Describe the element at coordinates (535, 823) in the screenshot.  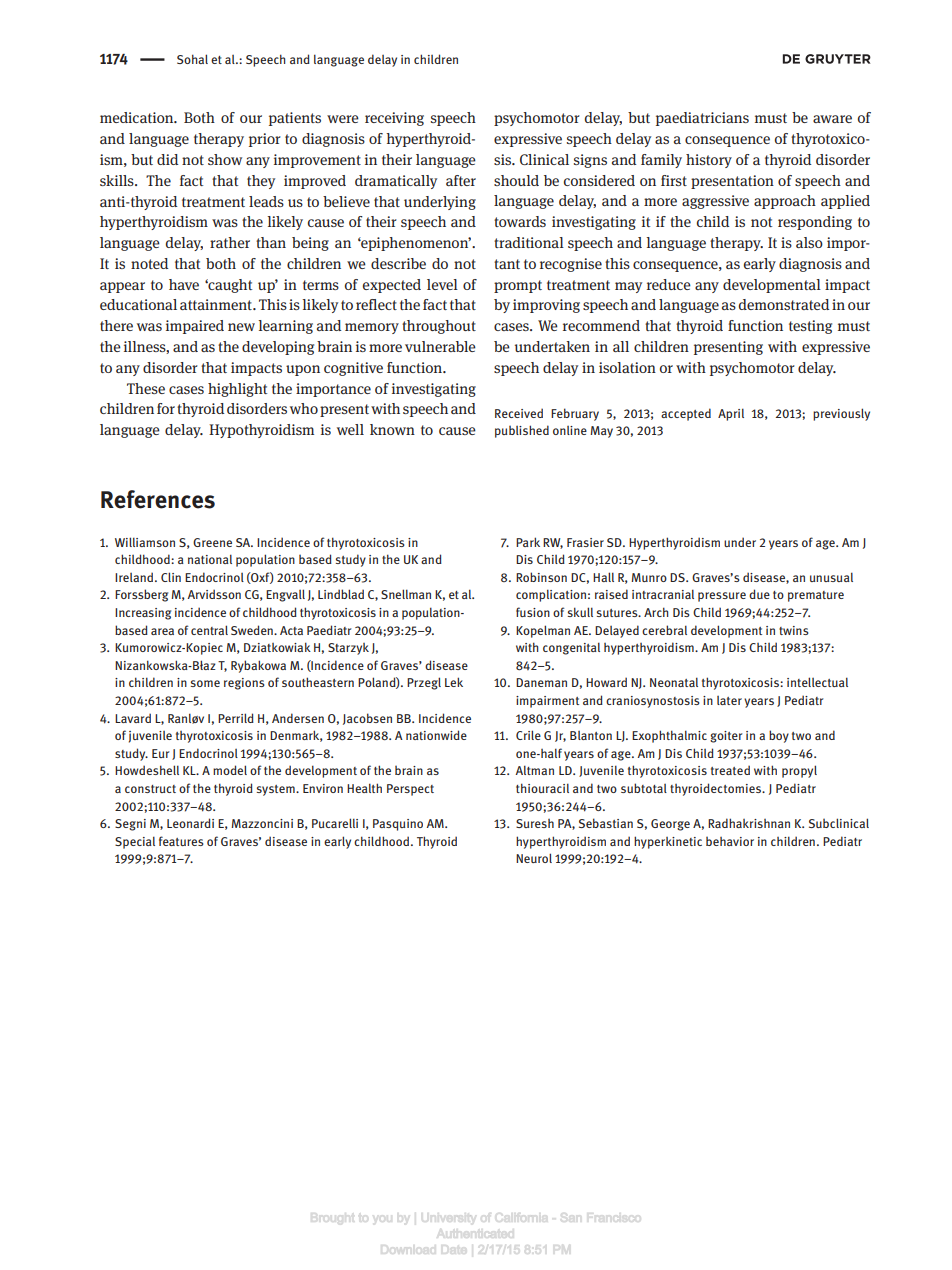
I see `Suresh` at that location.
